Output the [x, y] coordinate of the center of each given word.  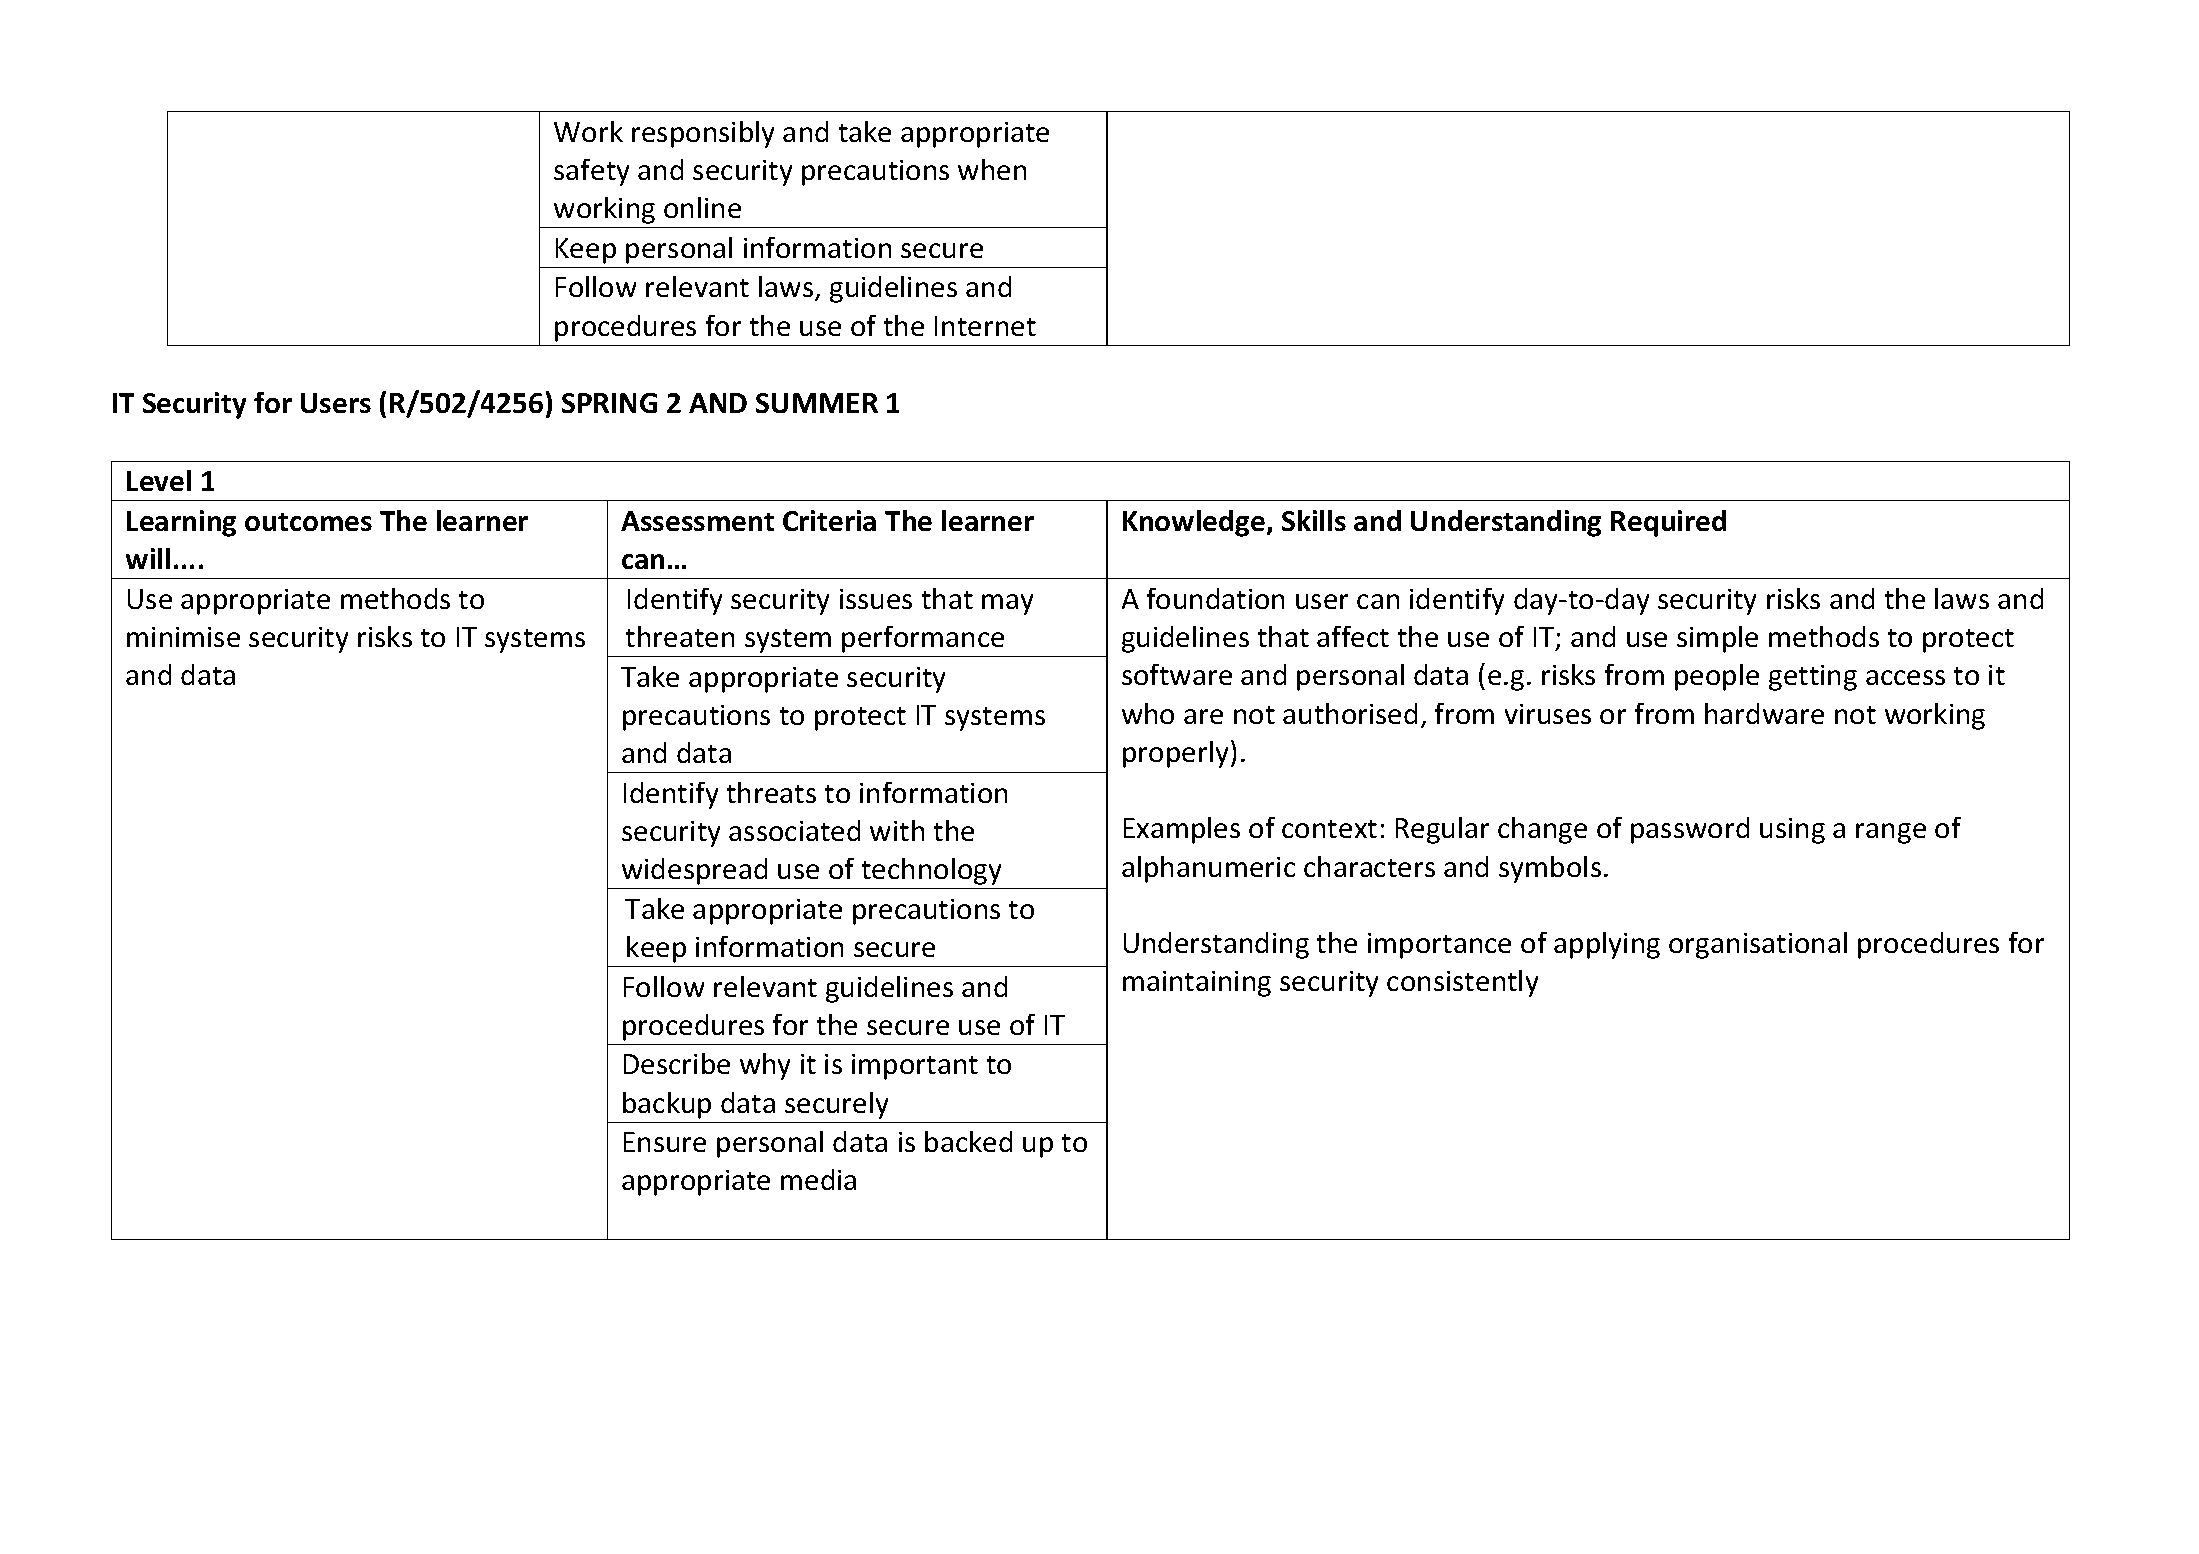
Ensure [665, 1142]
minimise [183, 637]
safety [591, 172]
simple [1717, 639]
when [992, 169]
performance [923, 639]
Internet [985, 326]
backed [968, 1141]
